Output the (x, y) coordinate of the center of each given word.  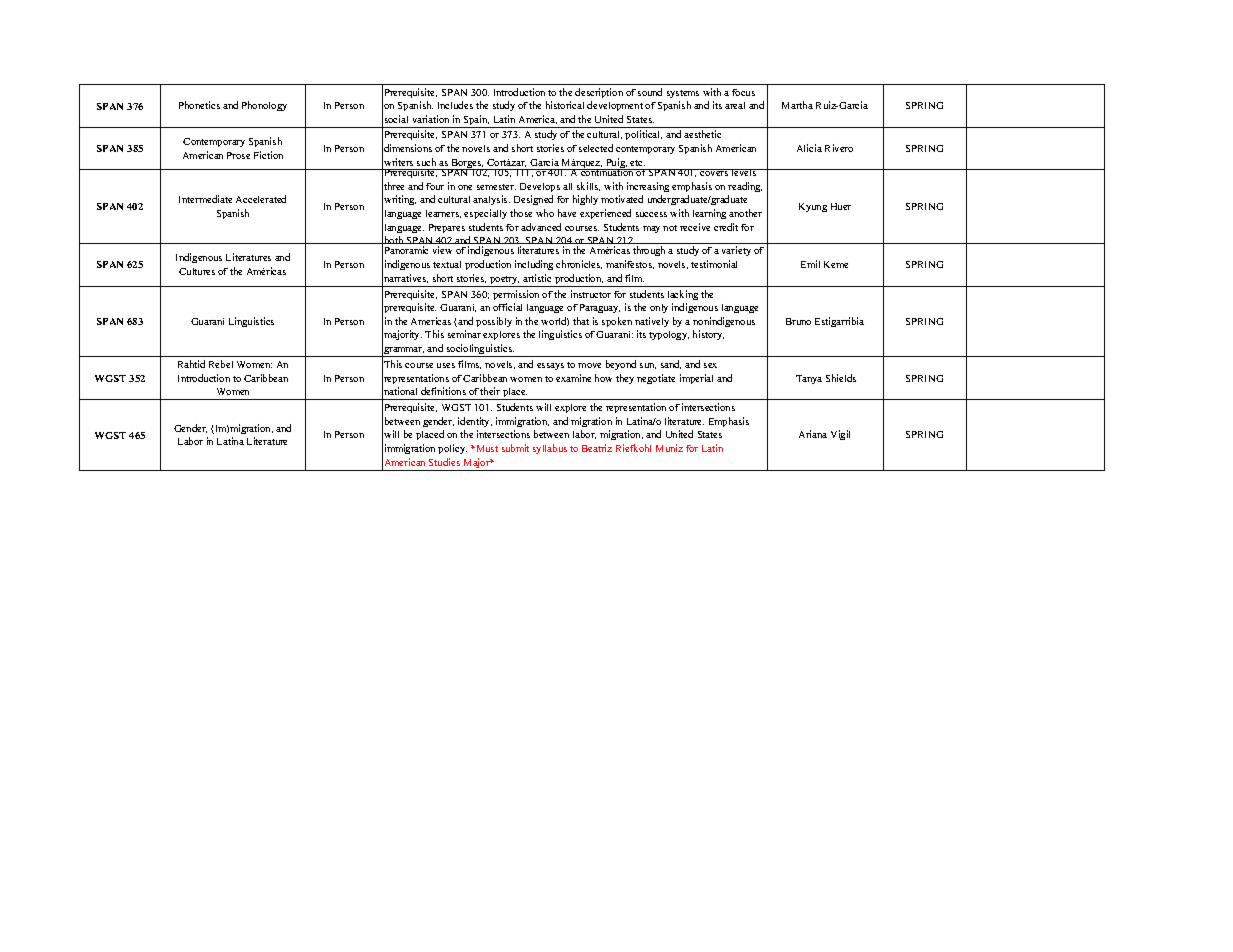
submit (515, 448)
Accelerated (261, 199)
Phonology (264, 106)
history (708, 335)
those (521, 213)
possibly (494, 322)
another (745, 213)
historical (565, 105)
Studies (444, 462)
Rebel (221, 364)
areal (735, 105)
